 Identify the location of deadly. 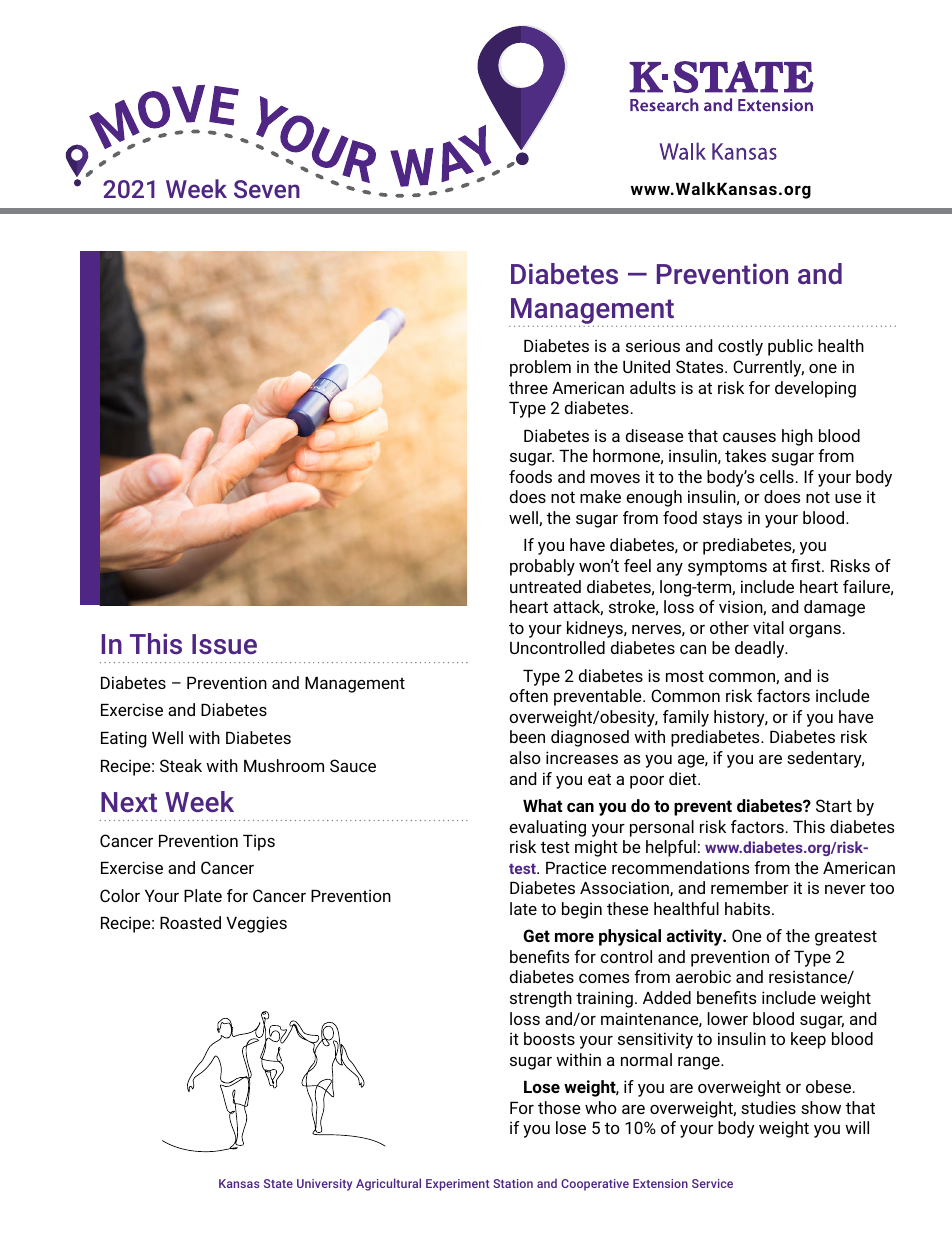
(761, 649).
